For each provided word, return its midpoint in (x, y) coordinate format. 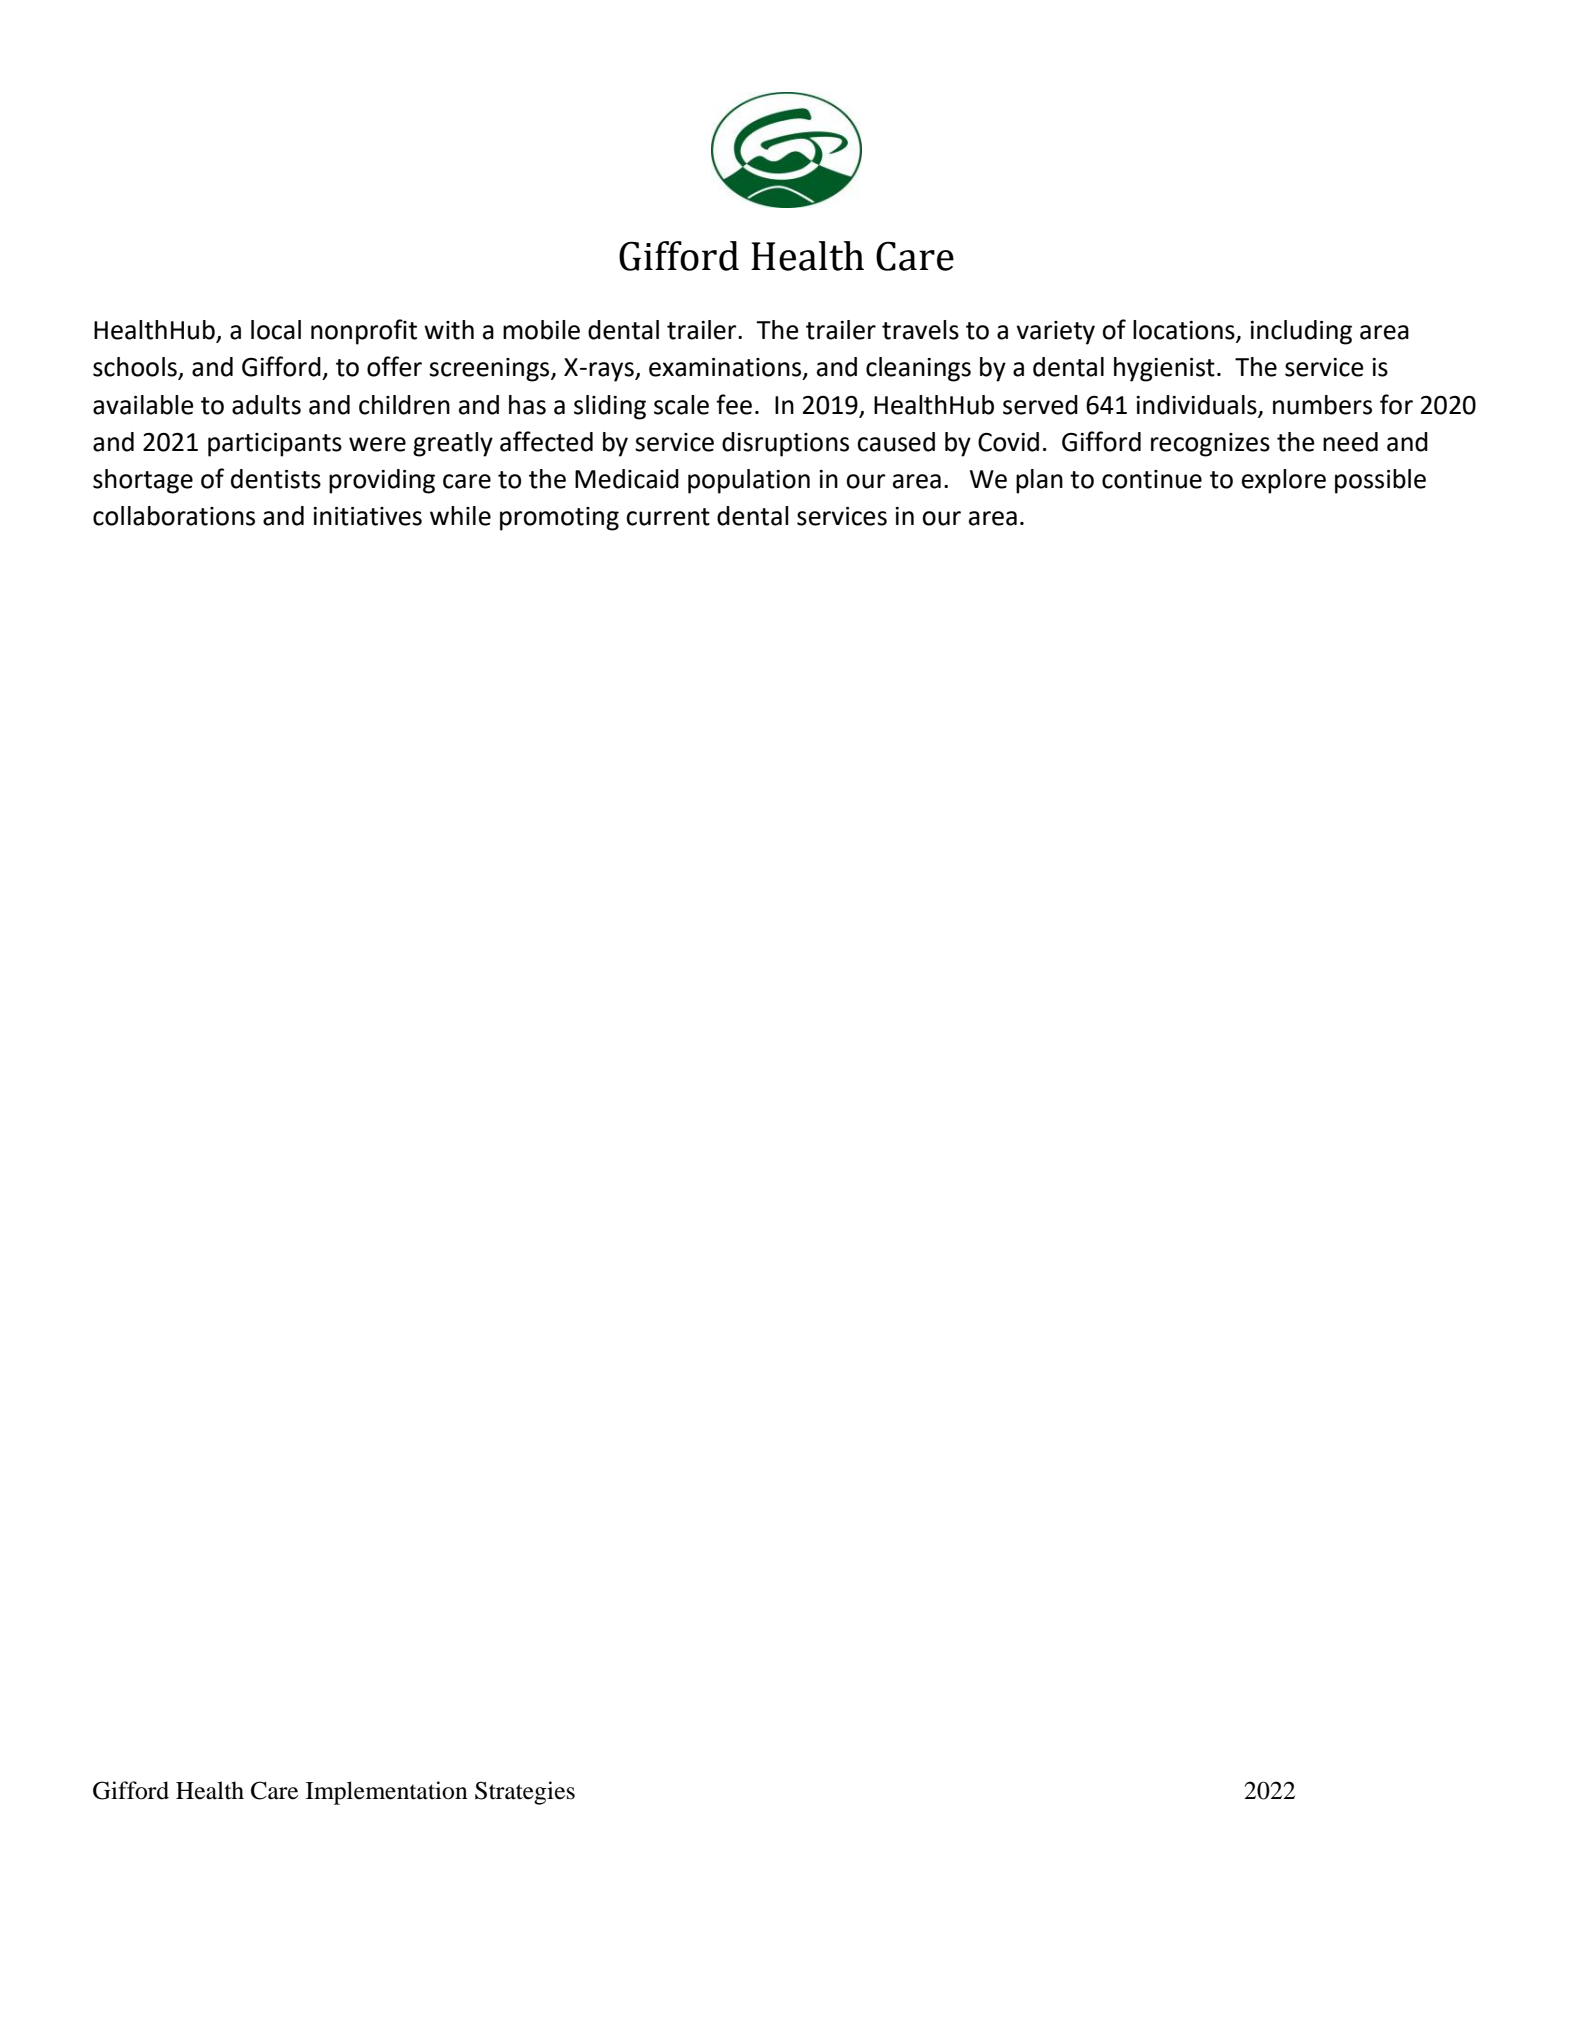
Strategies (525, 1793)
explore (1284, 481)
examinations (726, 368)
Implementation (387, 1793)
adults (266, 405)
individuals (1196, 405)
